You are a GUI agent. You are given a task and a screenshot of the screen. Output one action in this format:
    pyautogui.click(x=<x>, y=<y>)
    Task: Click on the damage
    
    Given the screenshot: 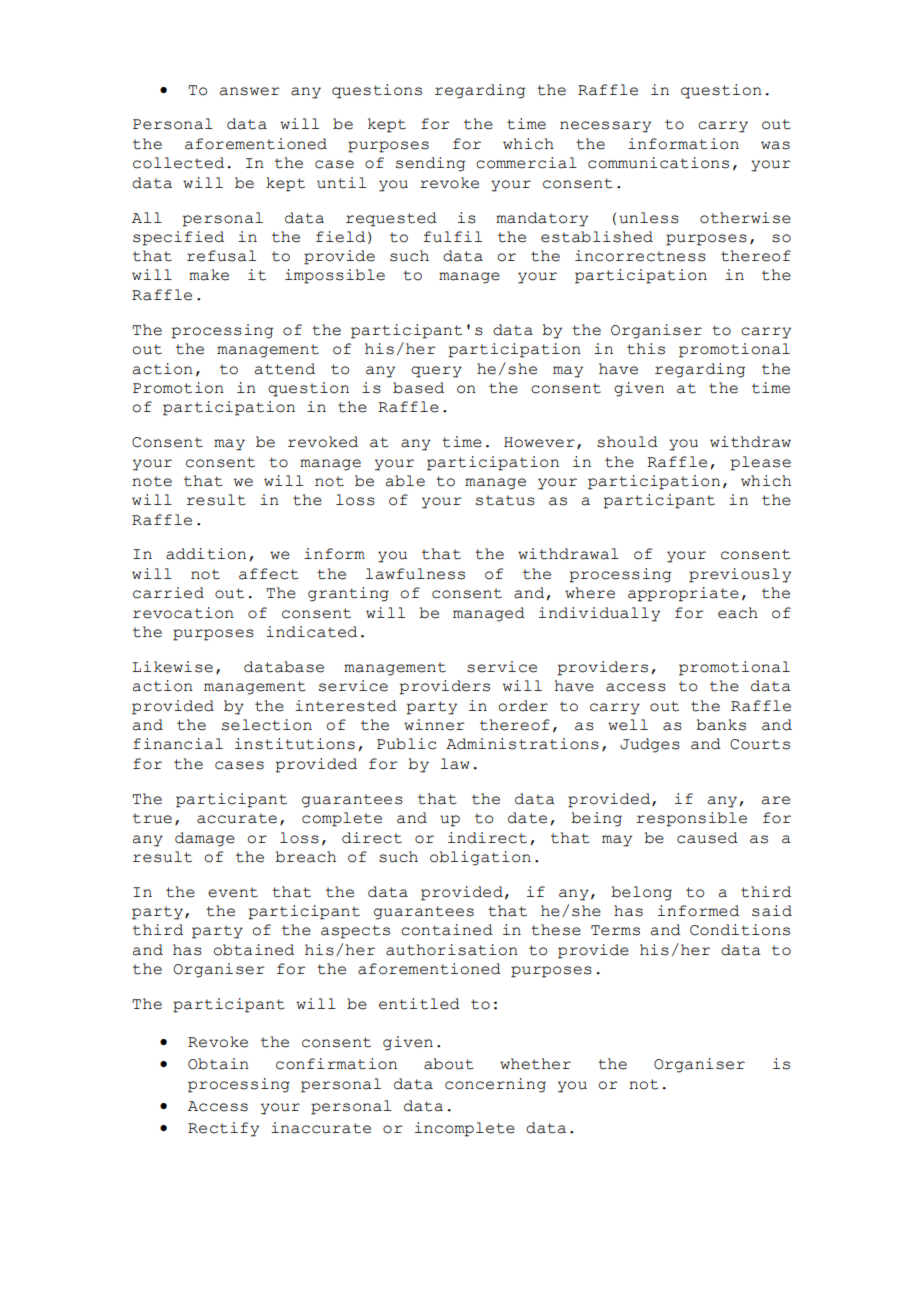 What is the action you would take?
    pyautogui.click(x=205, y=839)
